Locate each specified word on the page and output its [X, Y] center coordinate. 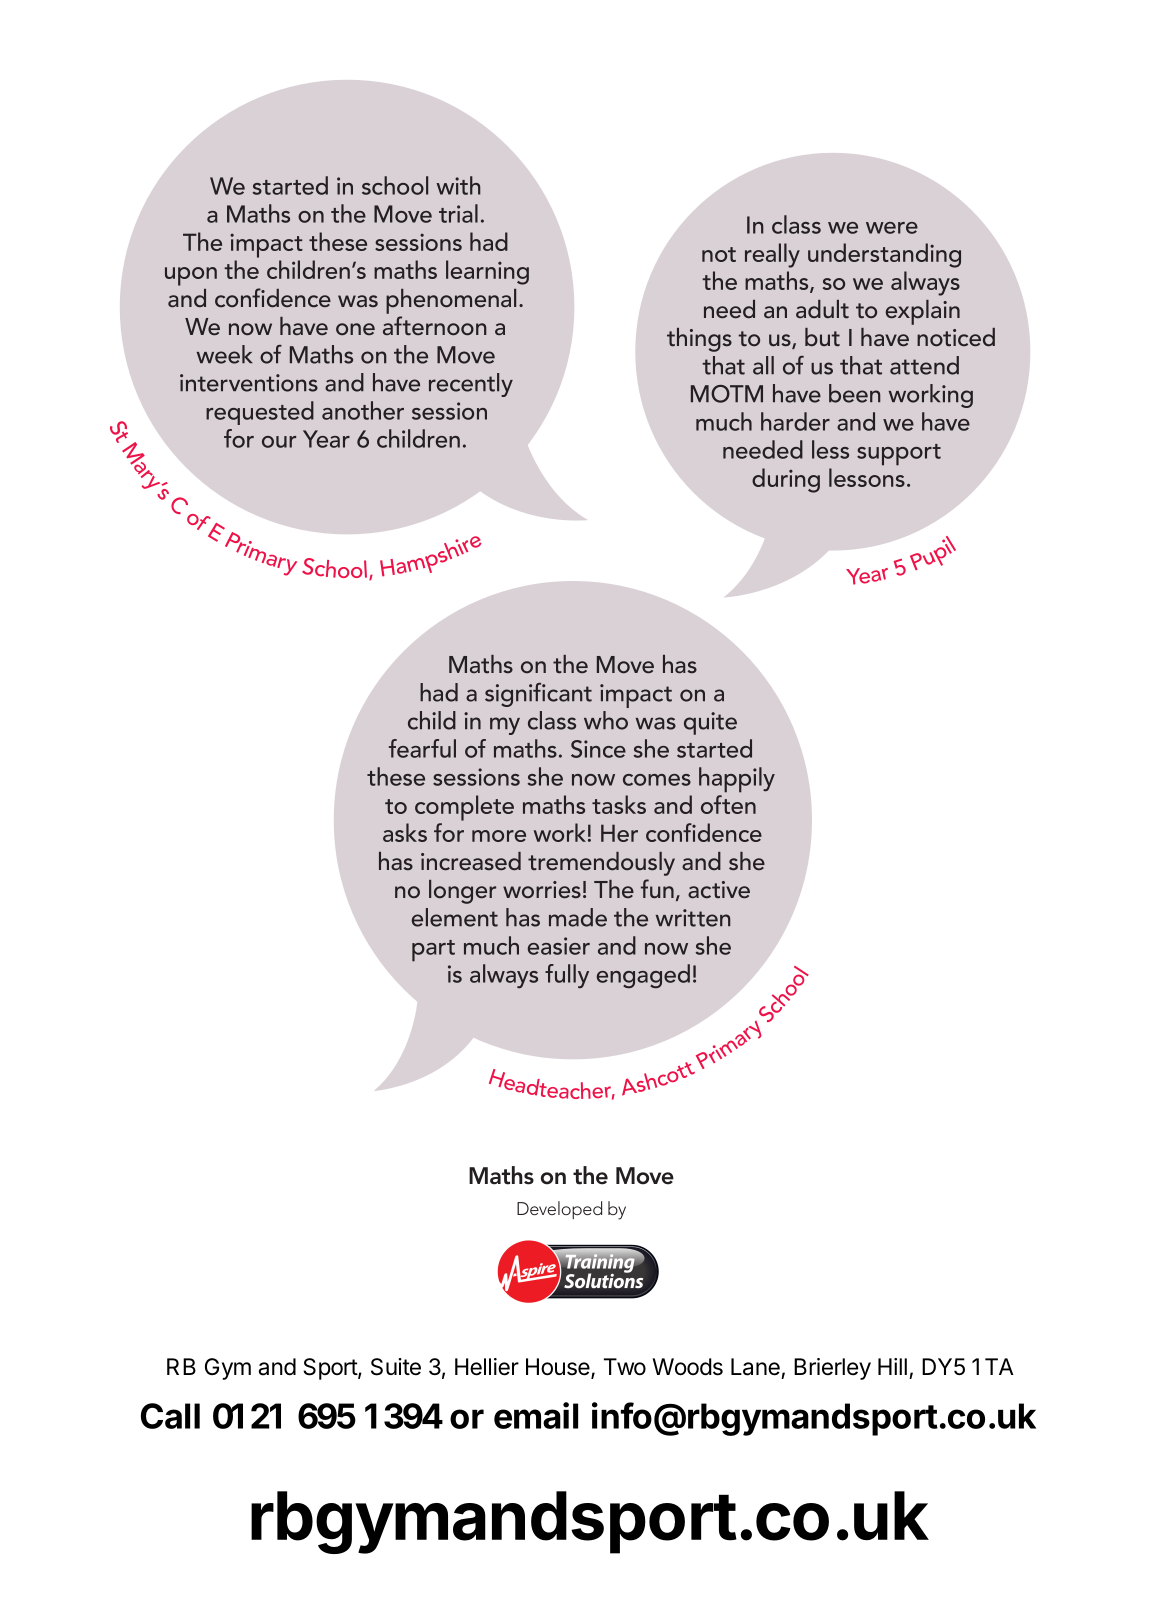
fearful [422, 748]
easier [559, 946]
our [279, 442]
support [899, 455]
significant [538, 695]
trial [458, 213]
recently [471, 385]
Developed [559, 1210]
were [892, 228]
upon [191, 276]
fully [567, 976]
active [719, 890]
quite [710, 723]
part [433, 951]
